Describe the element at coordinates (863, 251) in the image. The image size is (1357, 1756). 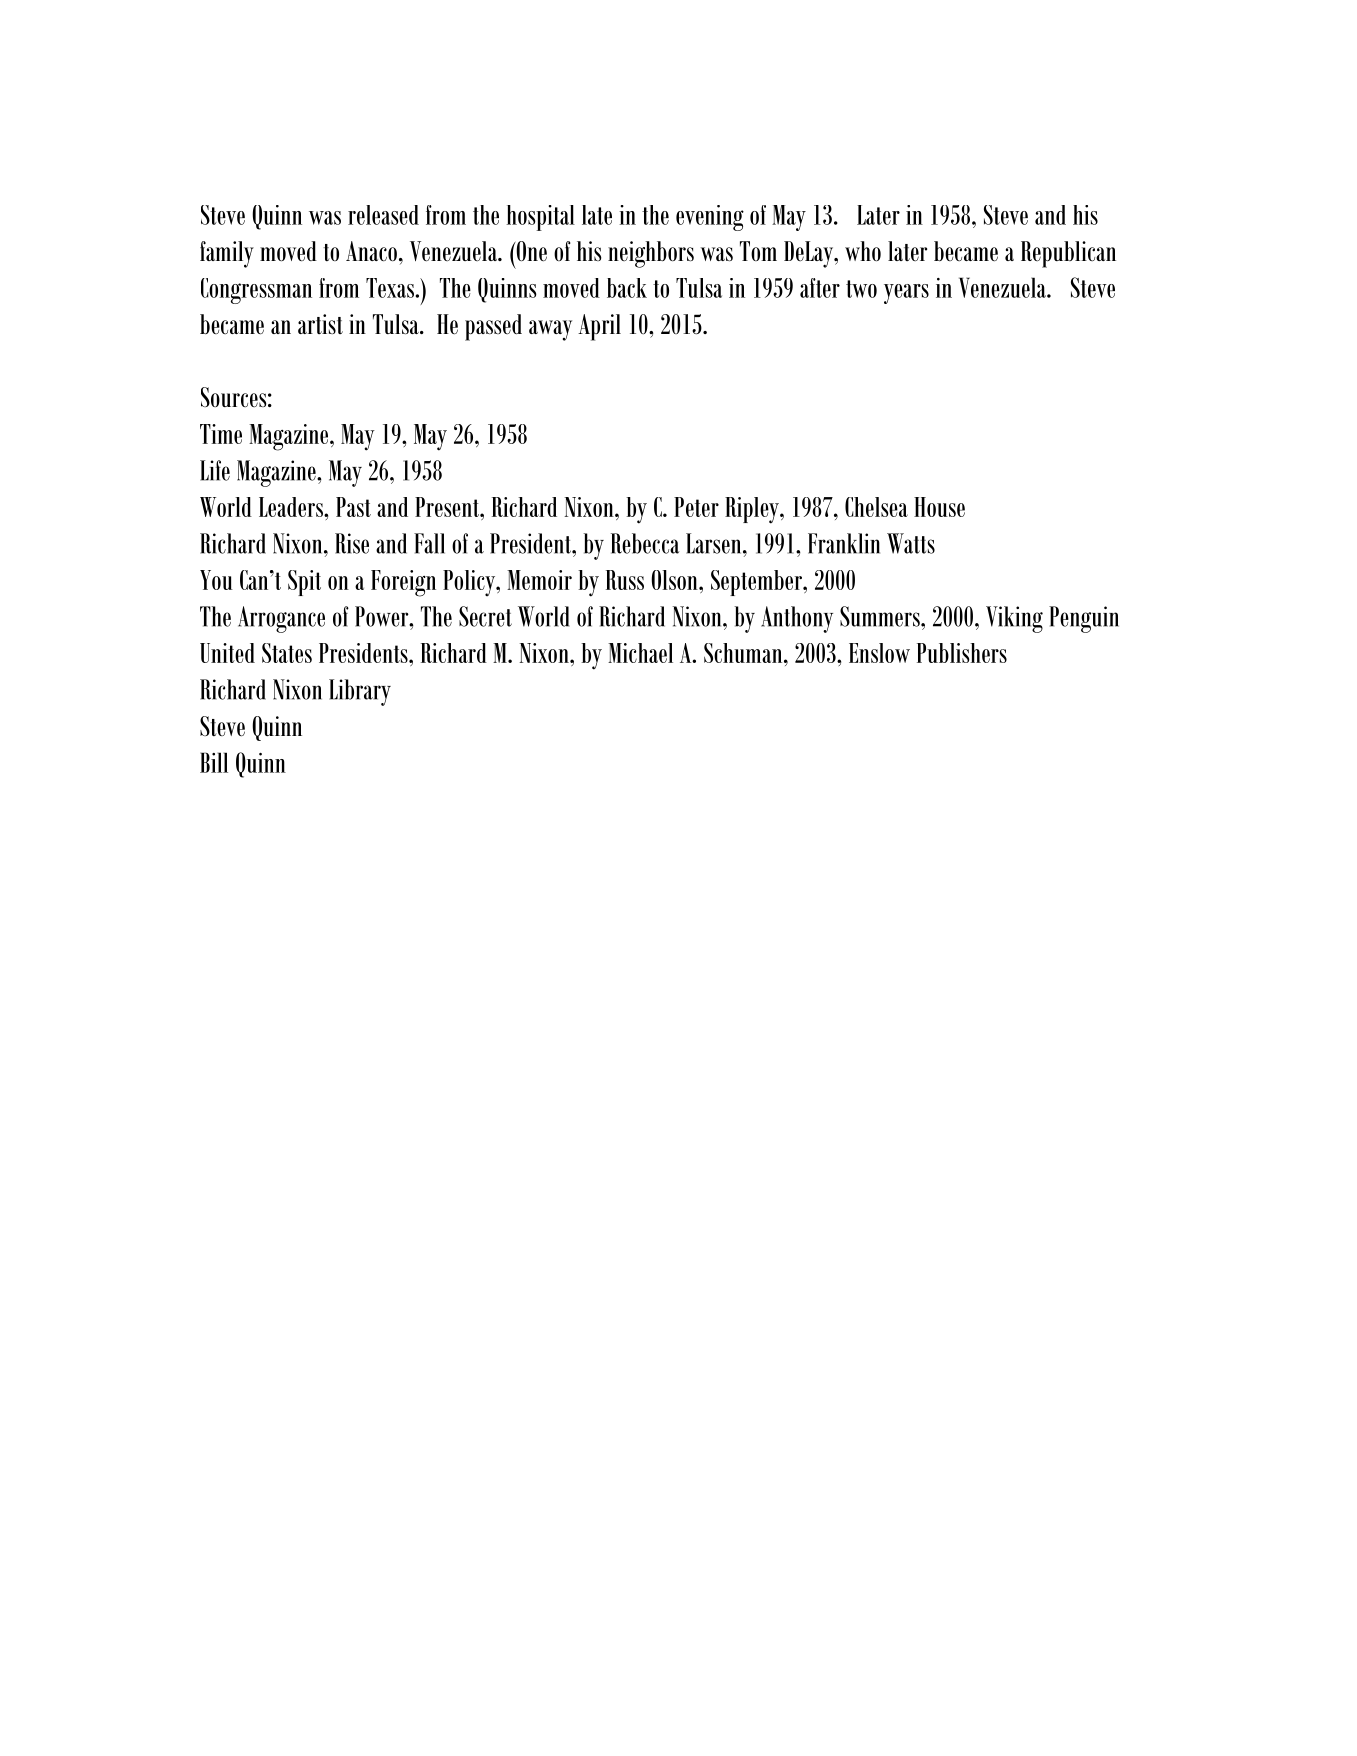
I see `who` at that location.
